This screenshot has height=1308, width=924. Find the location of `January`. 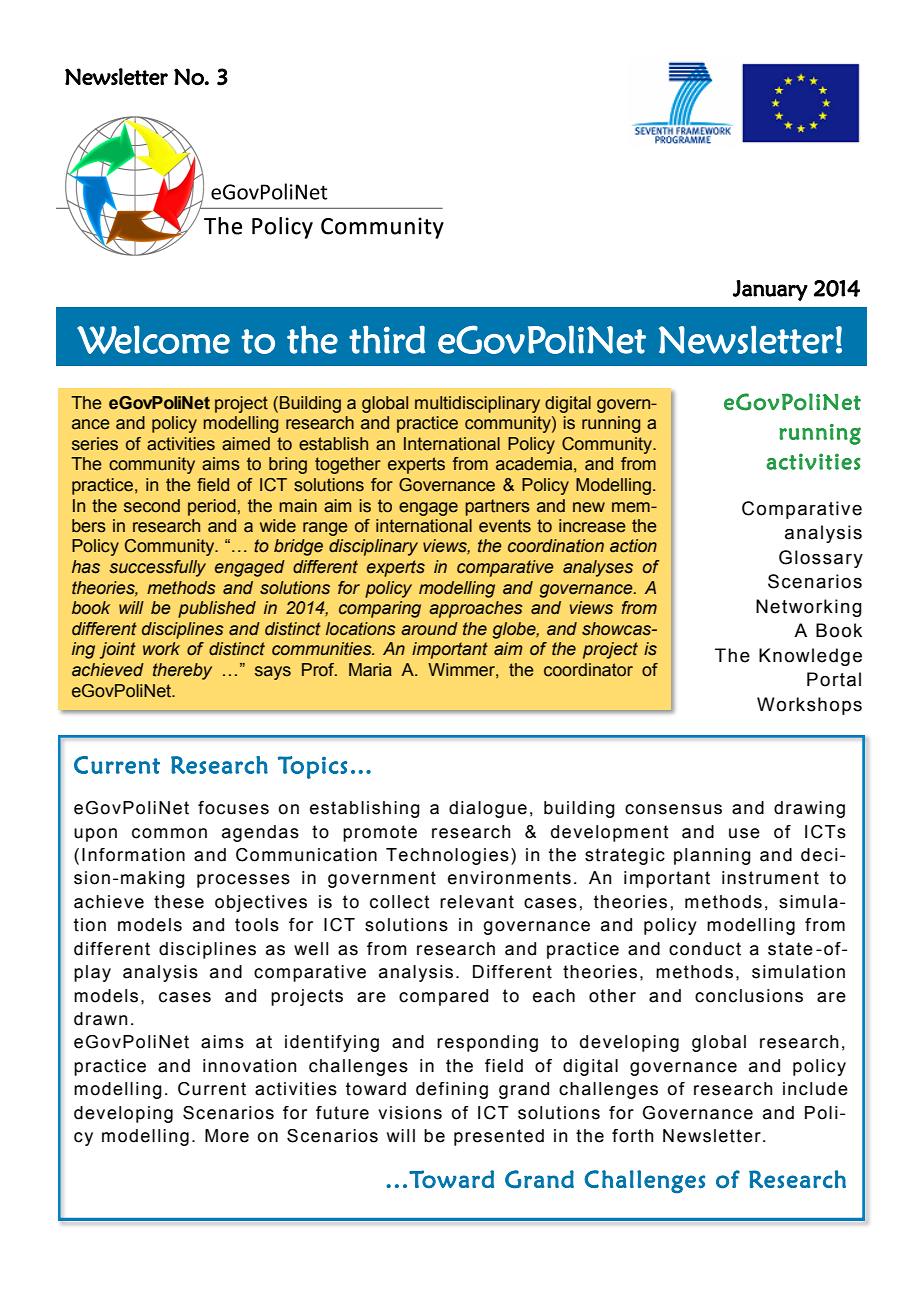

January is located at coordinates (770, 290).
